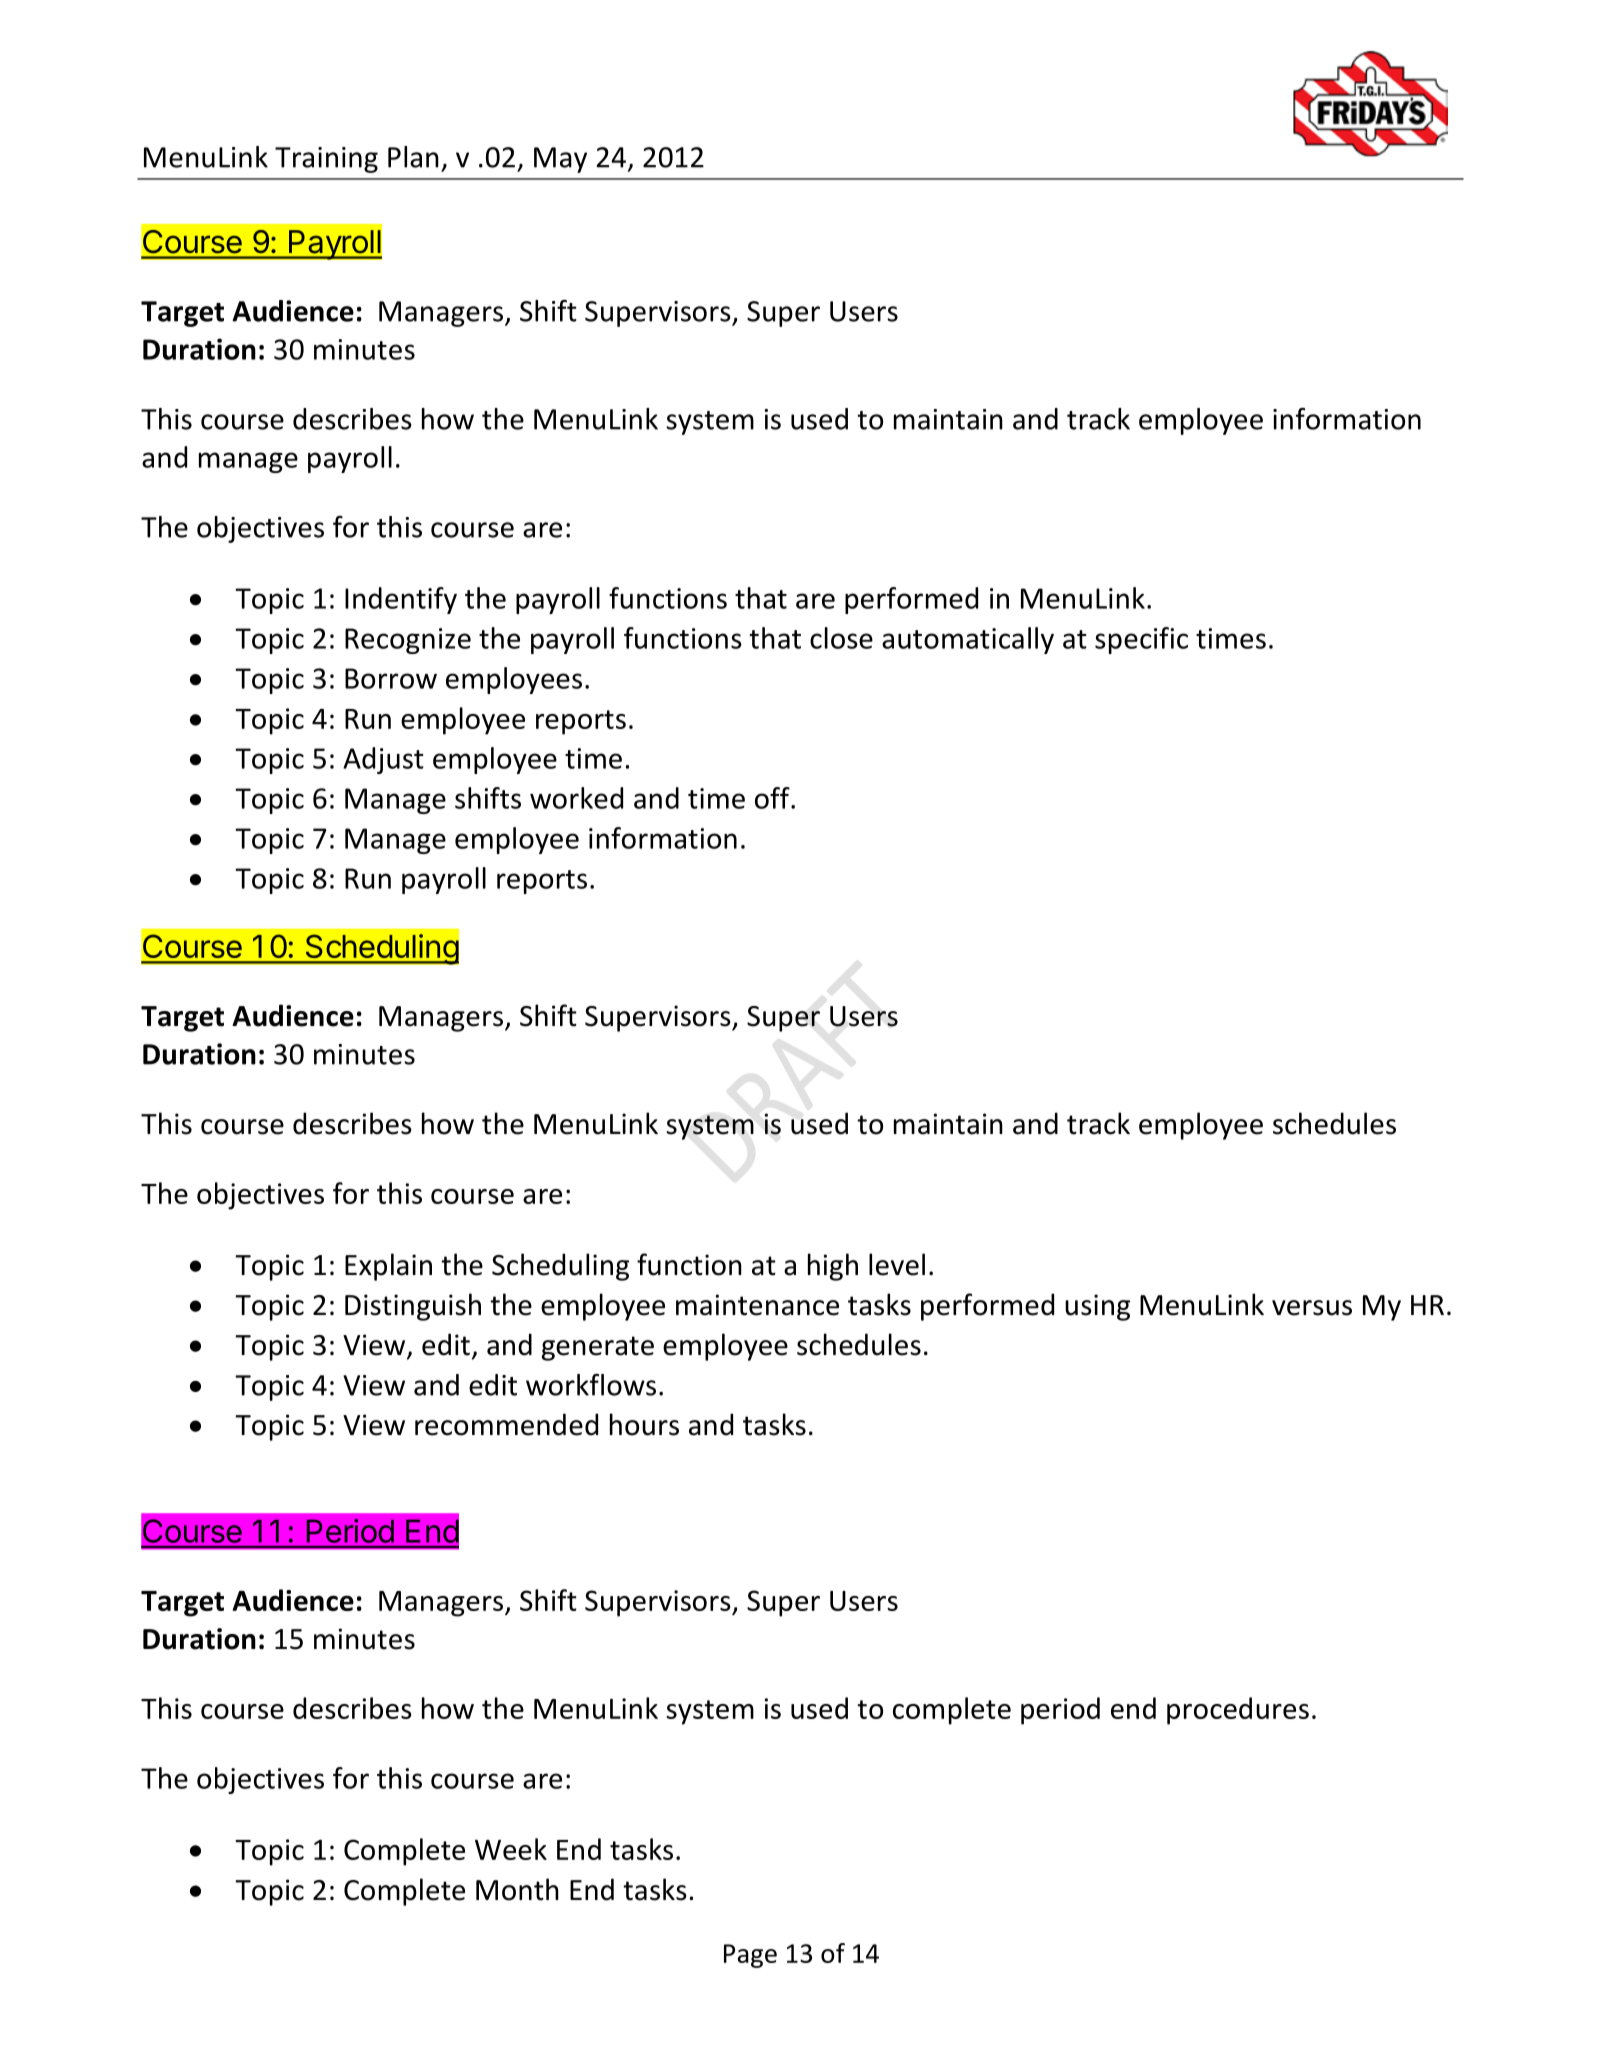  Describe the element at coordinates (1312, 1308) in the screenshot. I see `versus` at that location.
